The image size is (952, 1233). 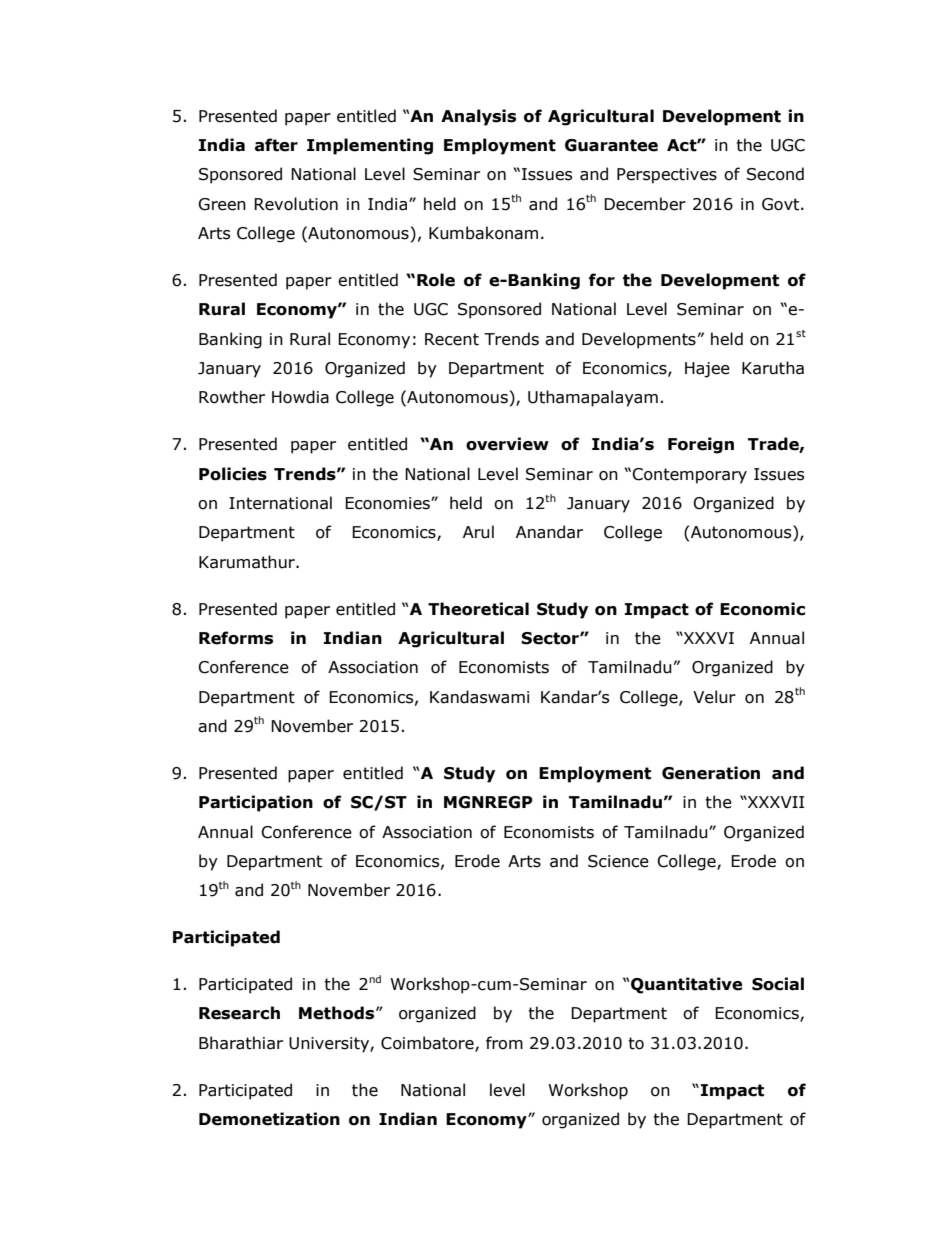 I want to click on after, so click(x=276, y=145).
